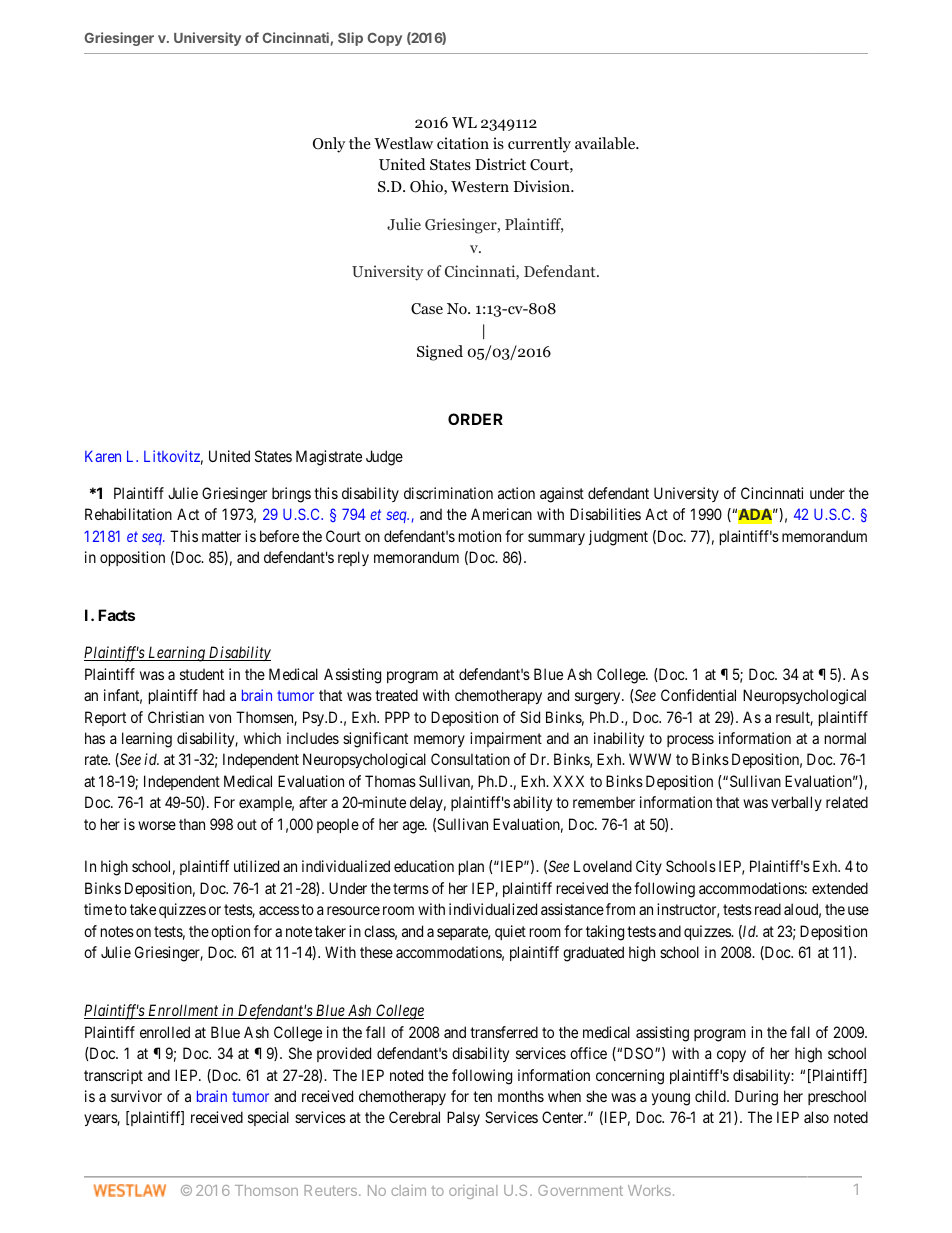  Describe the element at coordinates (202, 674) in the screenshot. I see `student` at that location.
